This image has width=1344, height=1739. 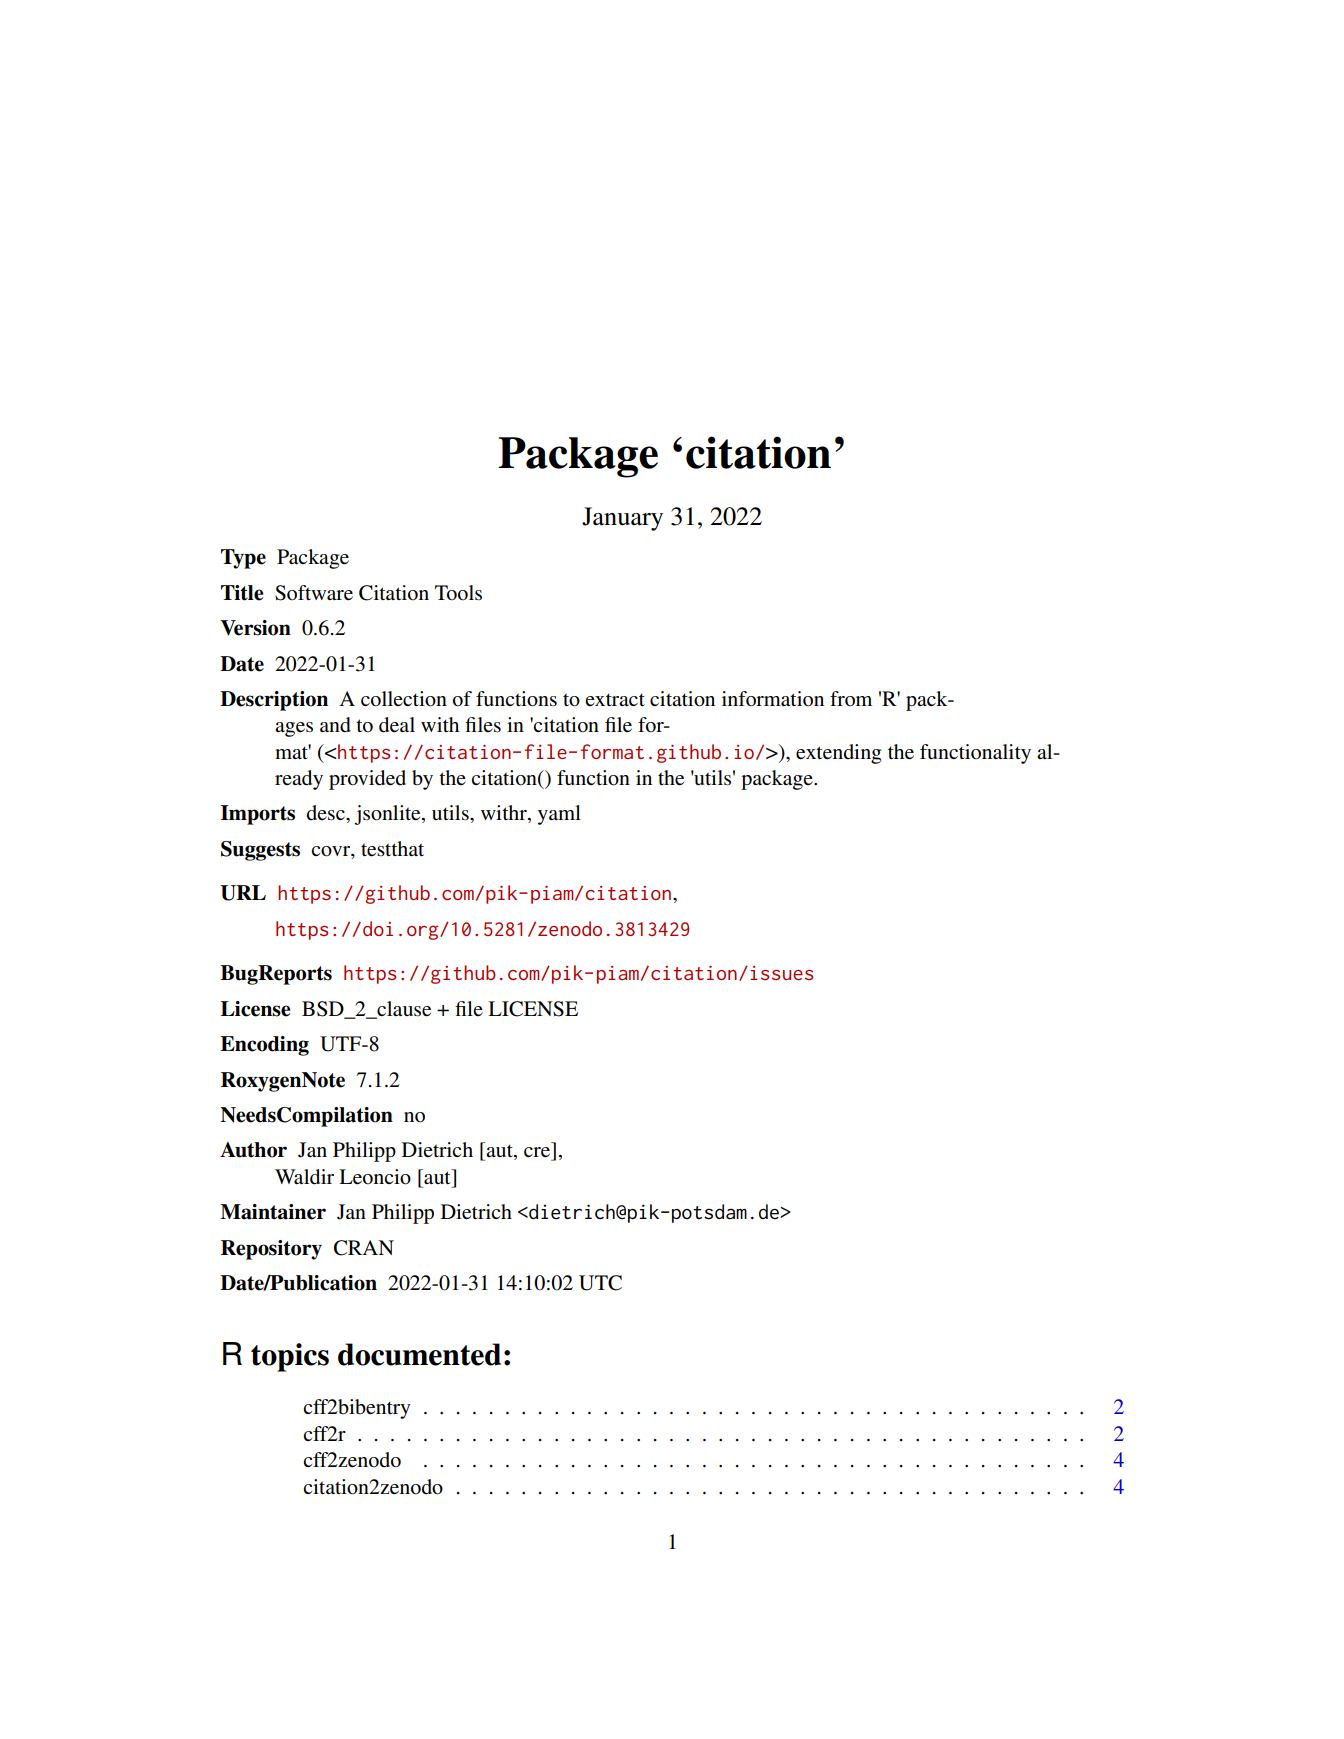 What do you see at coordinates (559, 815) in the image?
I see `yaml` at bounding box center [559, 815].
